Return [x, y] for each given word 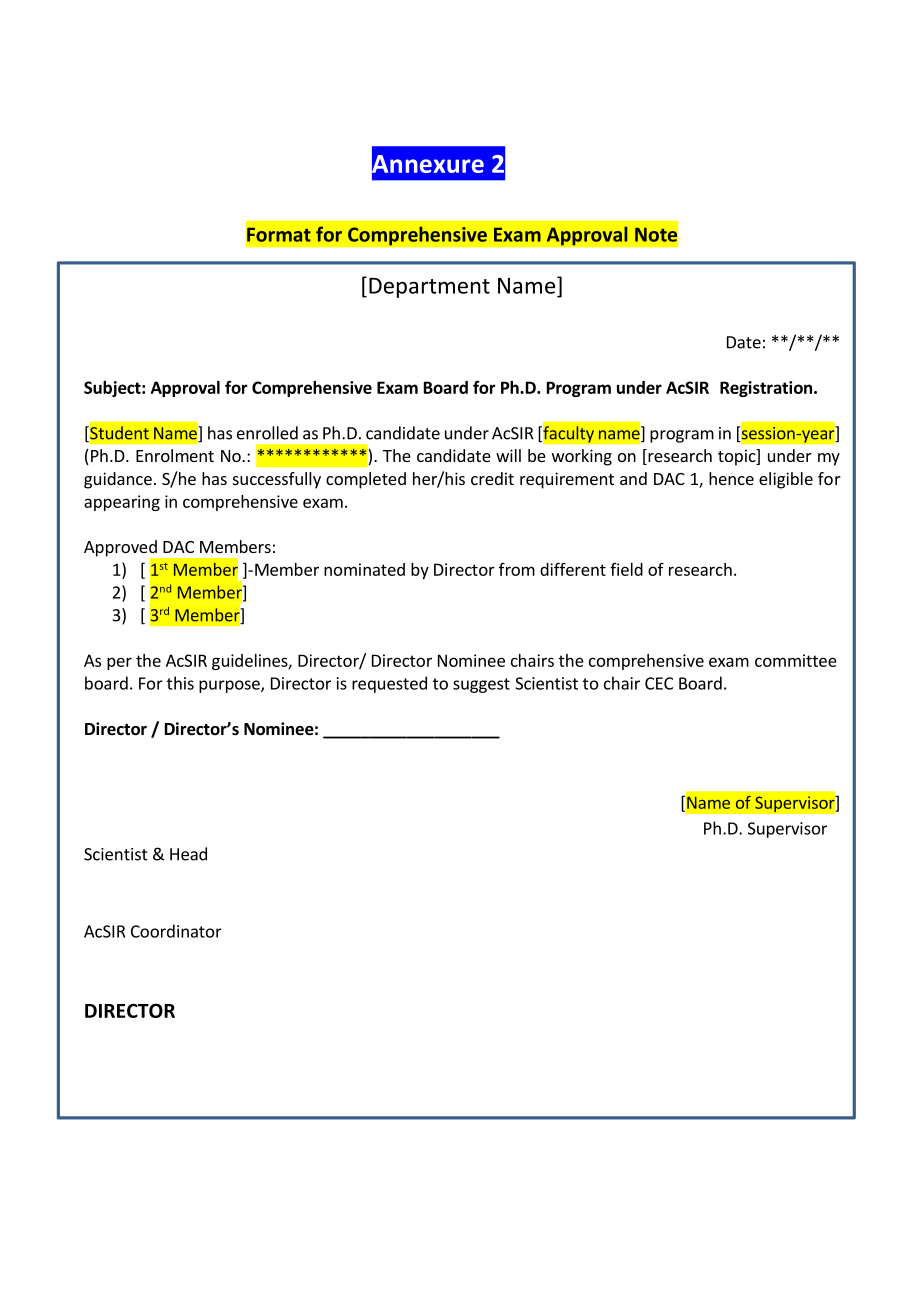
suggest [481, 685]
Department [429, 288]
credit [492, 478]
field [626, 569]
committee [796, 660]
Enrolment [175, 455]
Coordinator [176, 931]
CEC [659, 683]
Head [188, 854]
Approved [121, 549]
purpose [230, 686]
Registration [766, 389]
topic [738, 457]
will [508, 455]
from [517, 569]
